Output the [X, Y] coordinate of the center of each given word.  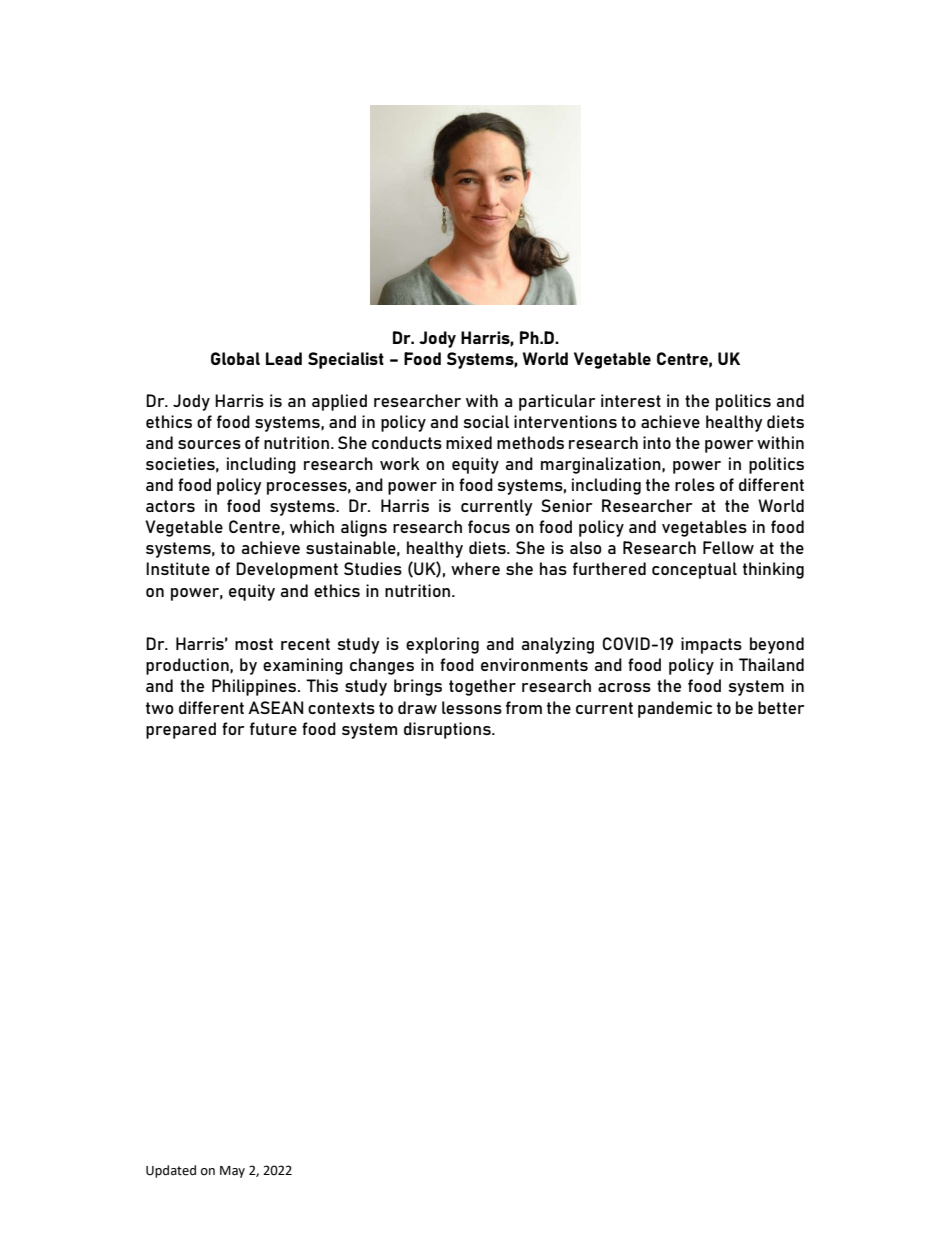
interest [631, 400]
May [232, 1172]
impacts [711, 645]
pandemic [675, 709]
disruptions [448, 730]
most [254, 644]
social [486, 421]
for [233, 728]
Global [235, 358]
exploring [442, 645]
